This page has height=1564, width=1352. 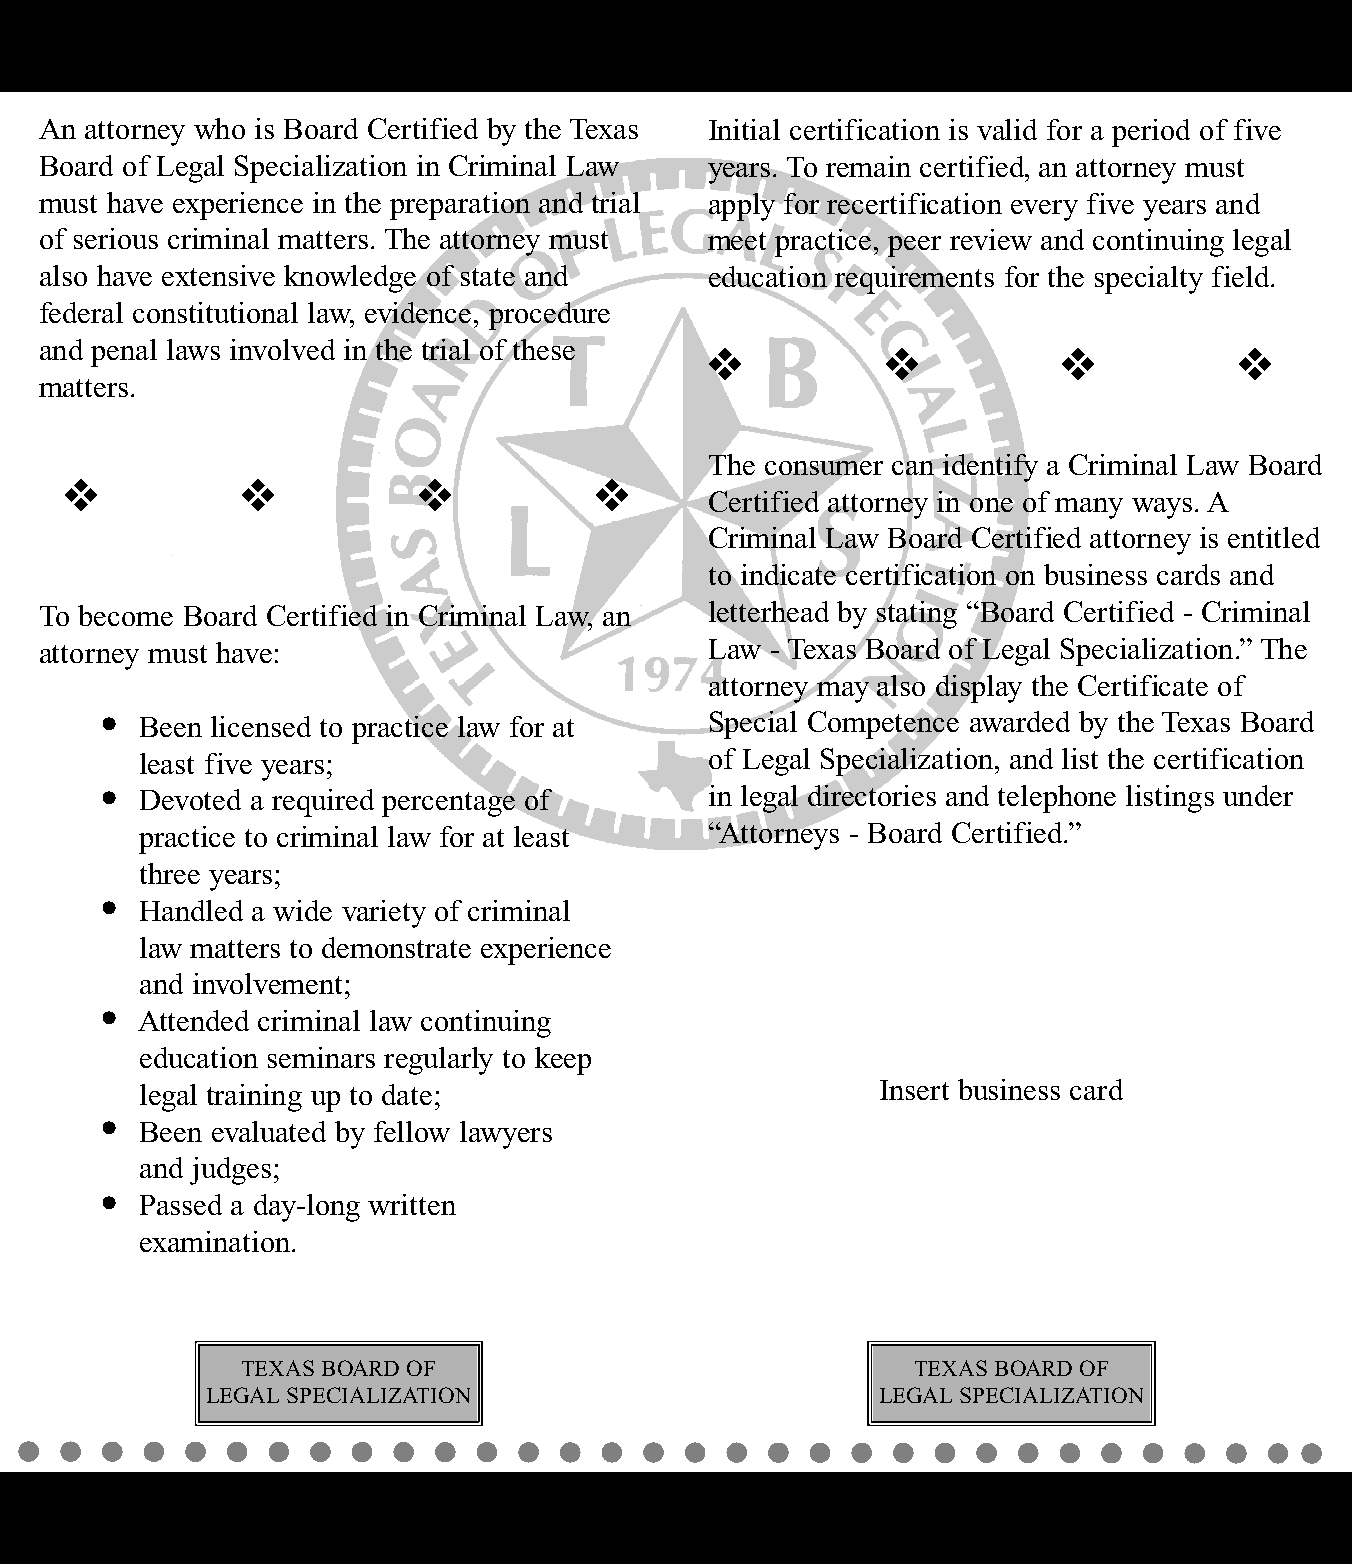 I want to click on lawyers, so click(x=506, y=1135).
